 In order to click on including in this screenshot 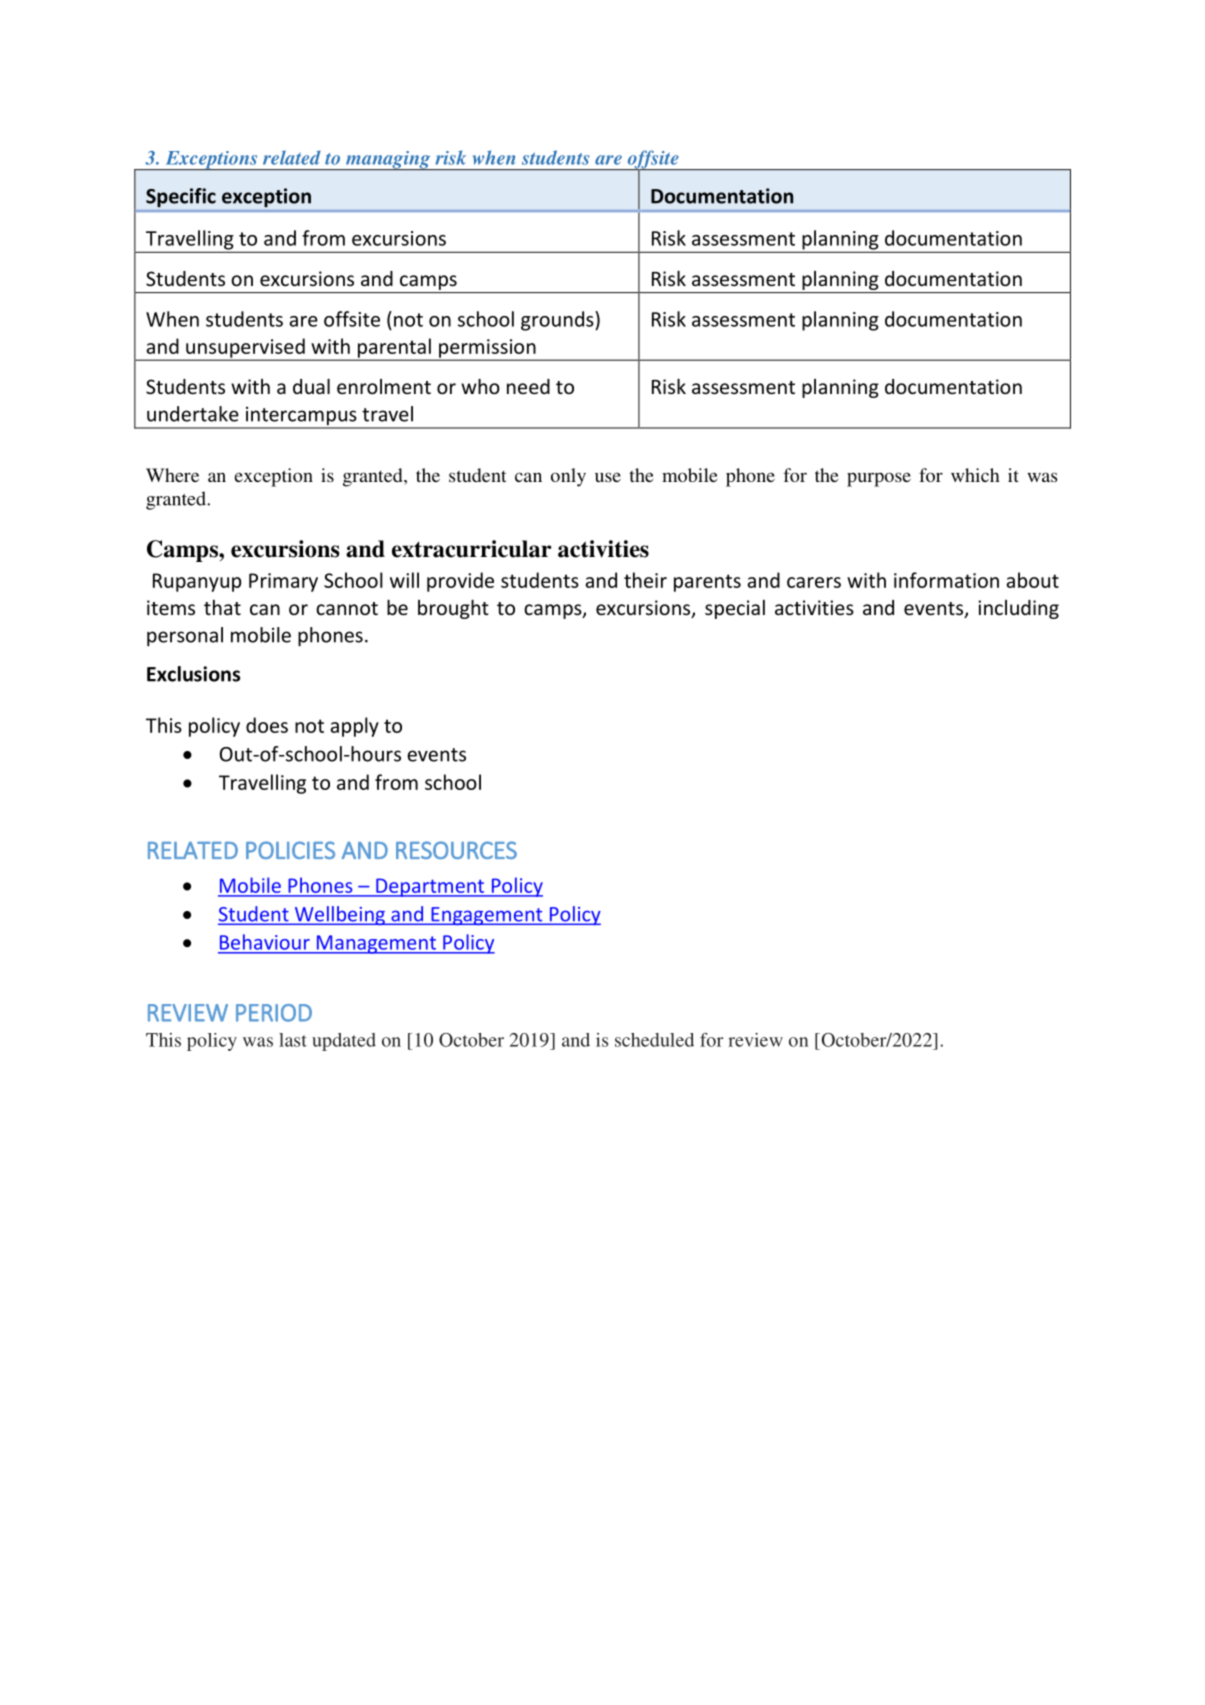, I will do `click(1018, 609)`.
